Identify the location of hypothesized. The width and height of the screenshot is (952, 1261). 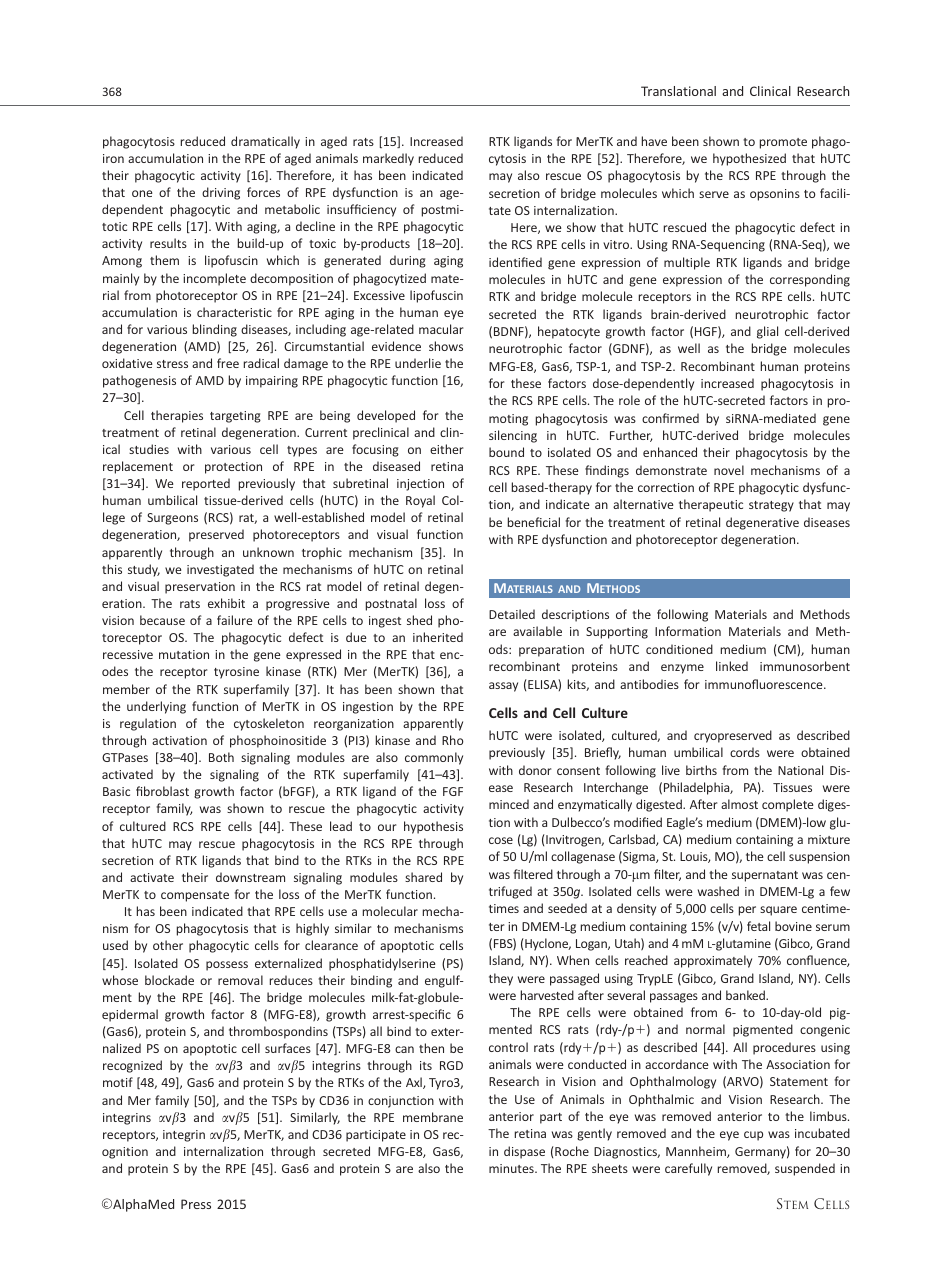
(749, 159).
